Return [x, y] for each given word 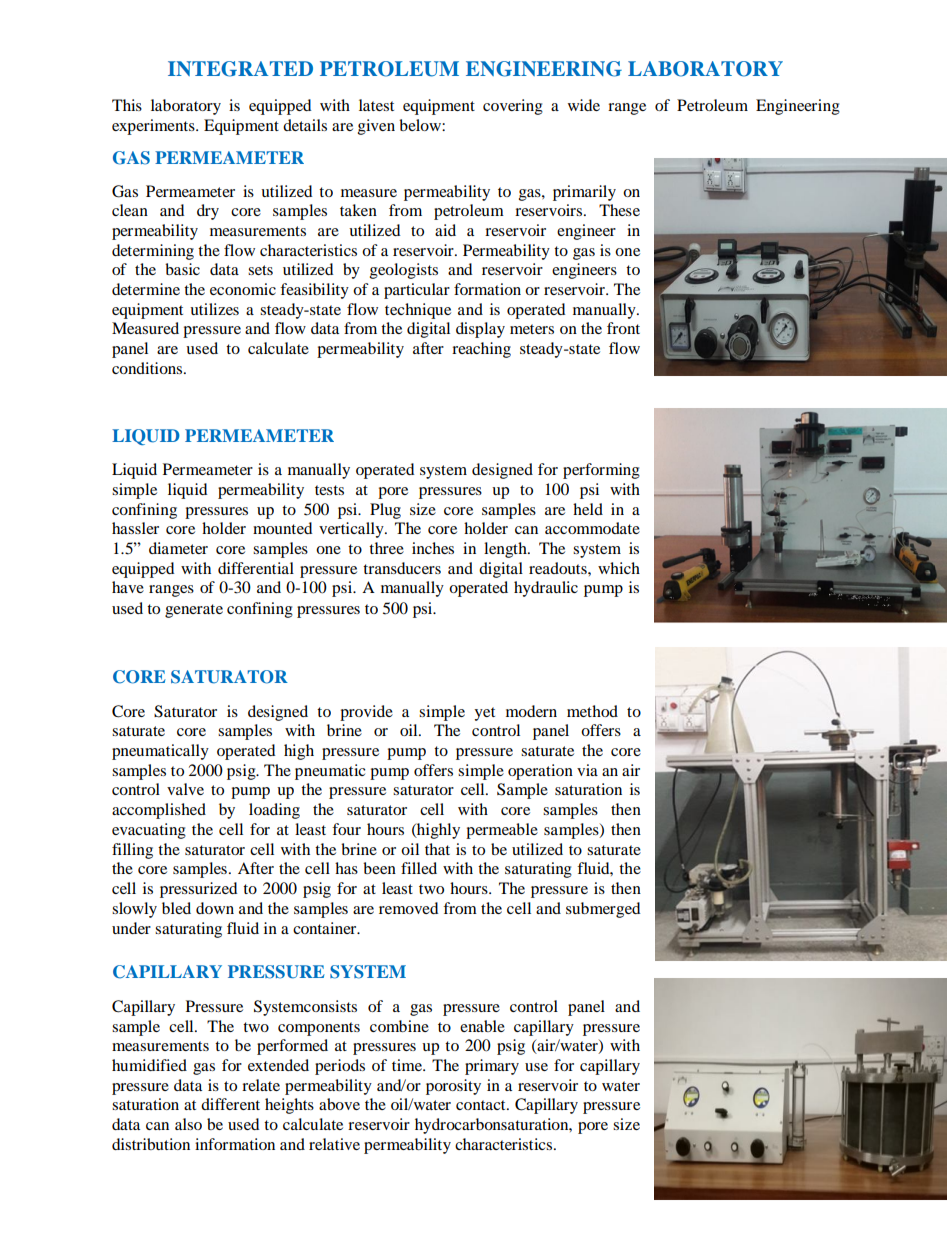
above [339, 1104]
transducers [402, 568]
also [188, 1124]
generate [194, 611]
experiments [154, 127]
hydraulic [546, 589]
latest [376, 105]
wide [584, 105]
